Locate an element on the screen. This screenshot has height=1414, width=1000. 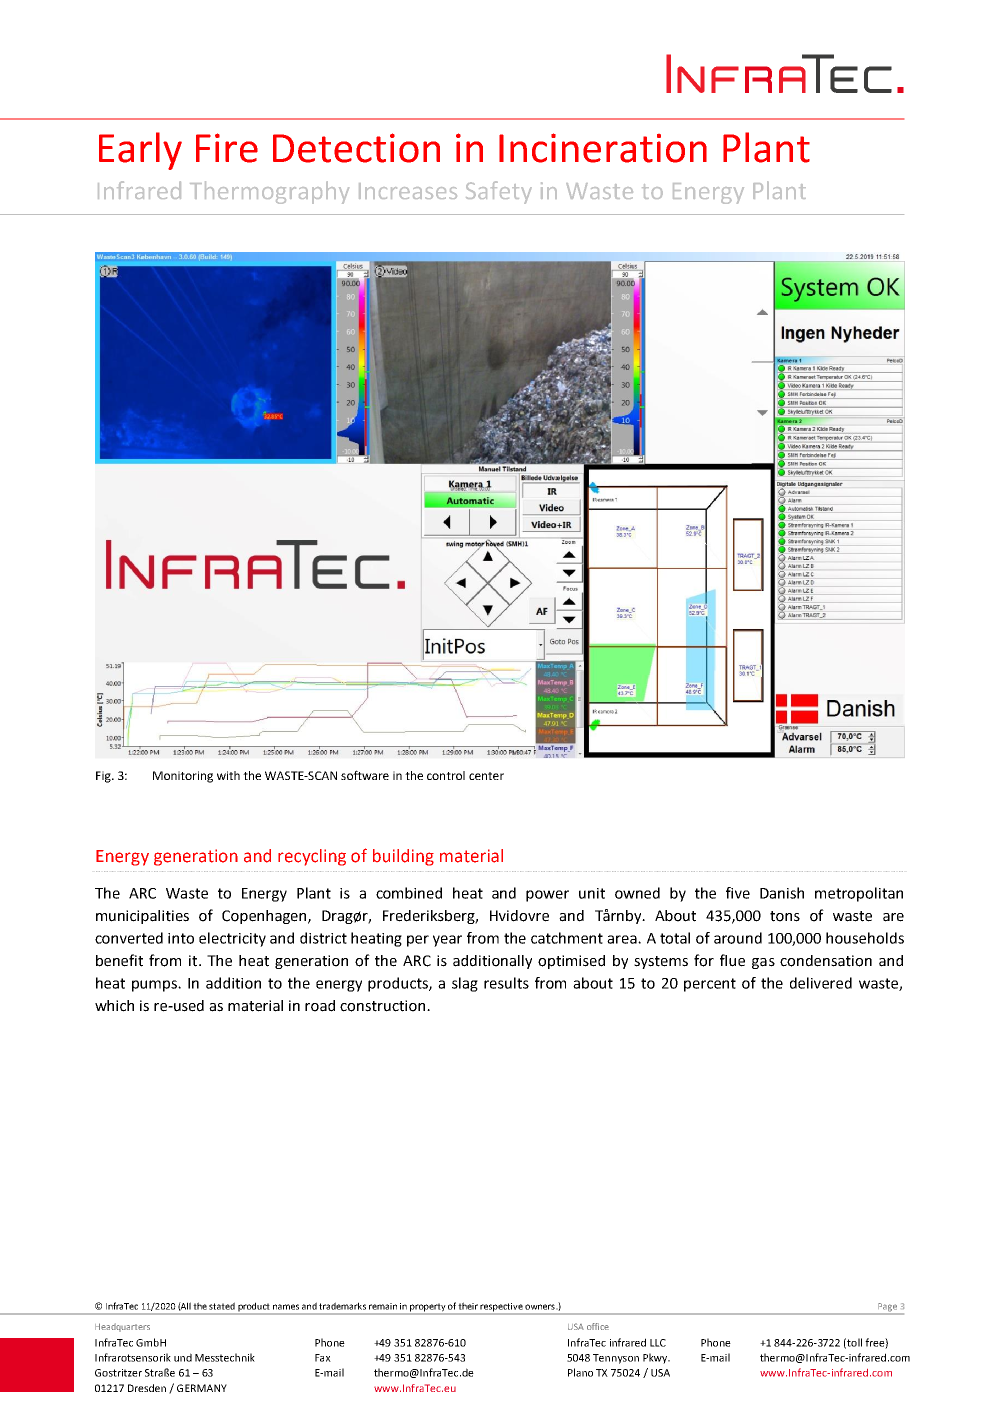
Incineration is located at coordinates (603, 148).
